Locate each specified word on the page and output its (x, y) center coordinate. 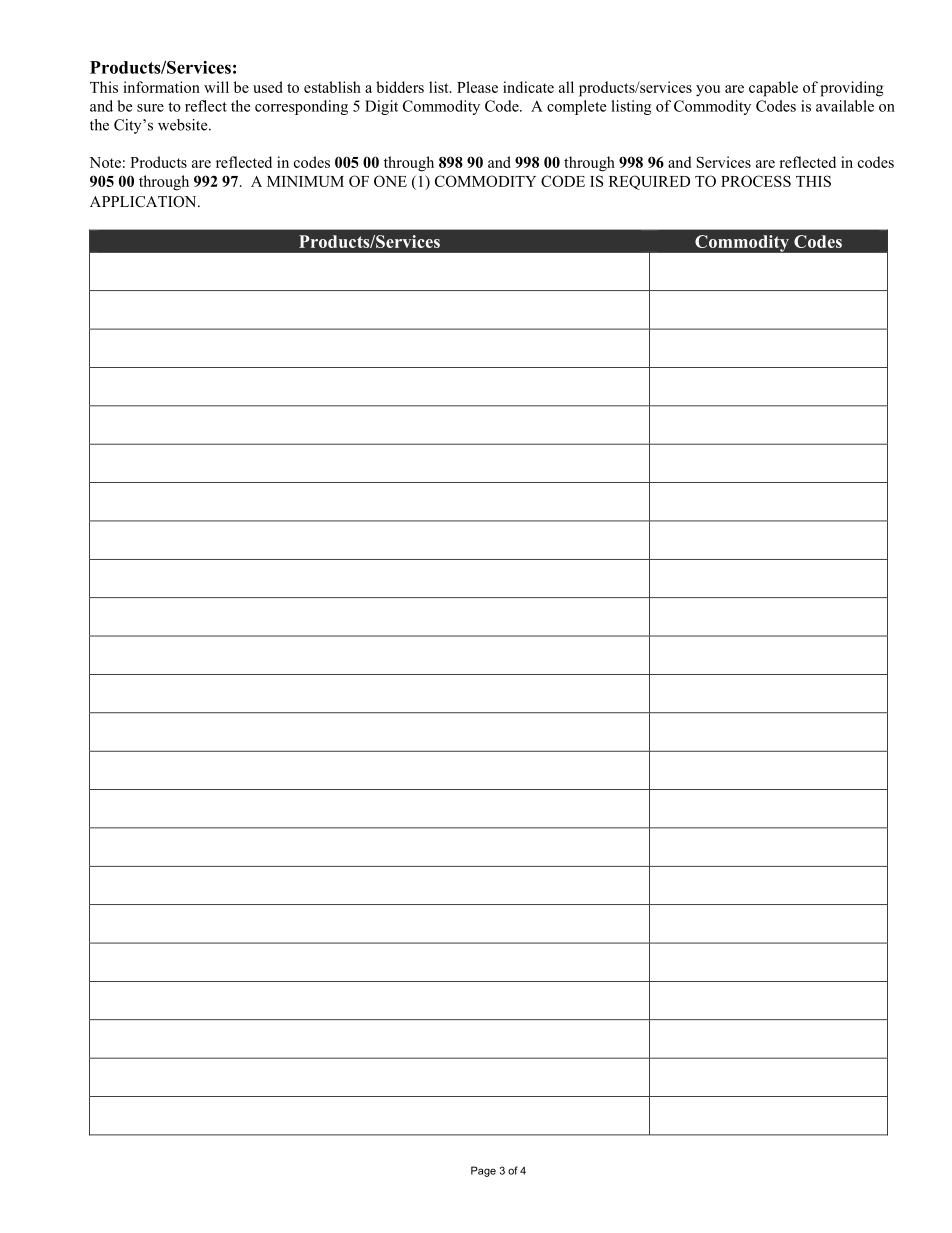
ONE (390, 181)
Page (483, 1171)
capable (773, 89)
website (184, 125)
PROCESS (756, 181)
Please (477, 87)
